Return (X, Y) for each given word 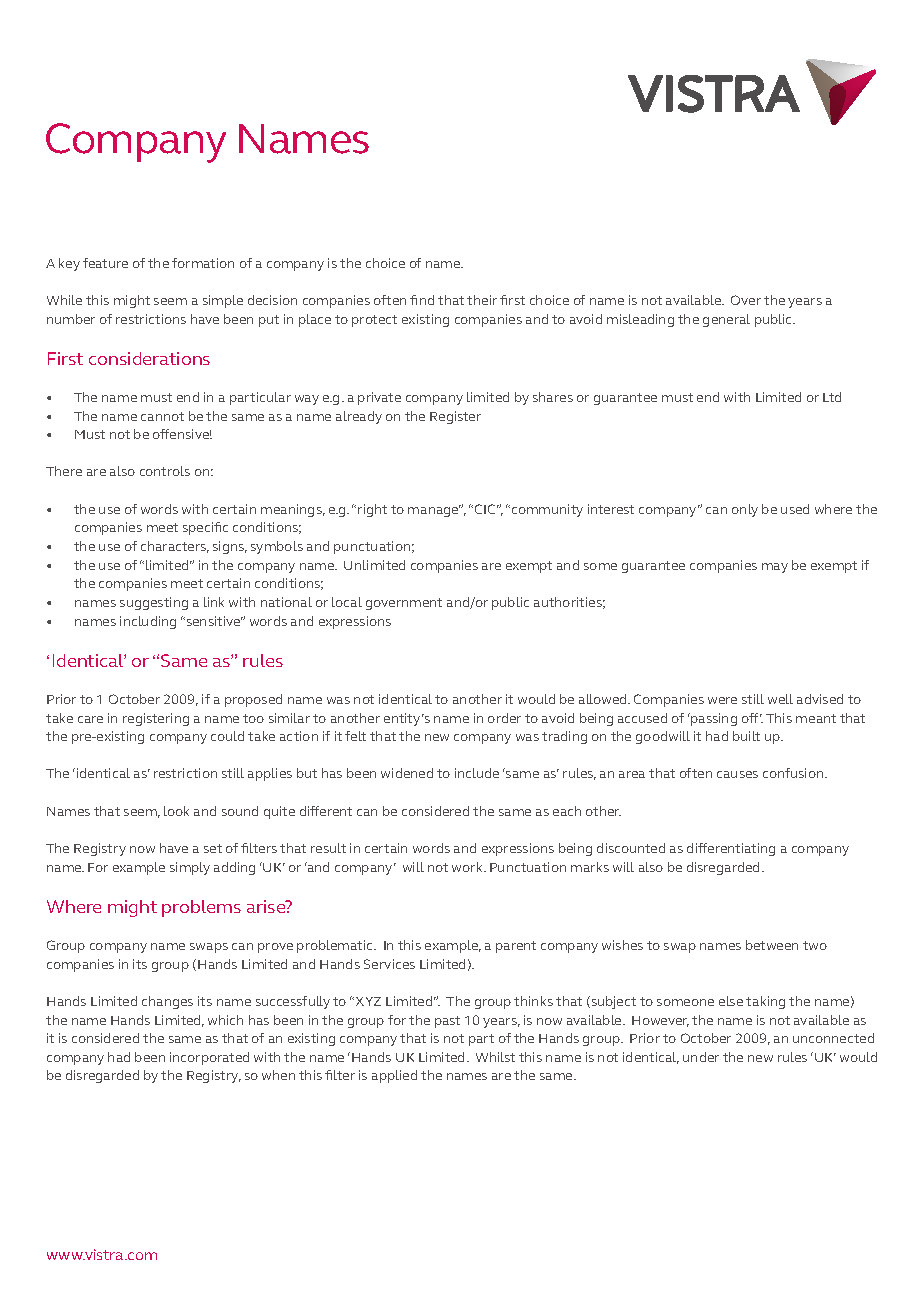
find (422, 300)
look (176, 811)
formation (203, 263)
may (775, 568)
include (477, 773)
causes (737, 774)
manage (434, 511)
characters (175, 547)
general (726, 320)
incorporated (209, 1058)
